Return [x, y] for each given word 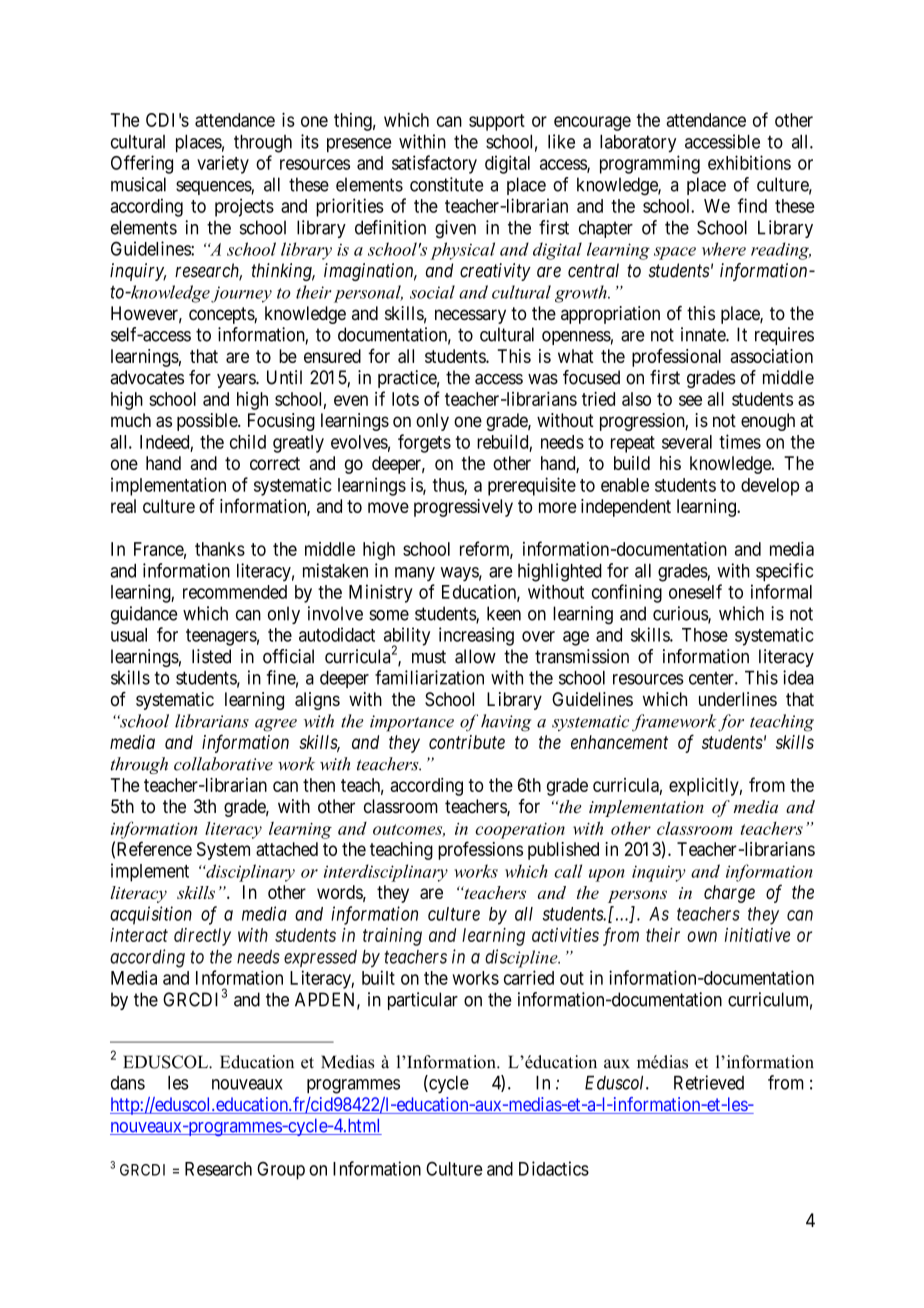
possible [208, 422]
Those [705, 635]
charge [729, 894]
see [690, 400]
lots [405, 399]
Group [281, 1170]
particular [423, 1001]
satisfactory [434, 164]
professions [480, 850]
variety [223, 164]
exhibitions [749, 162]
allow [475, 656]
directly [202, 937]
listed [211, 656]
